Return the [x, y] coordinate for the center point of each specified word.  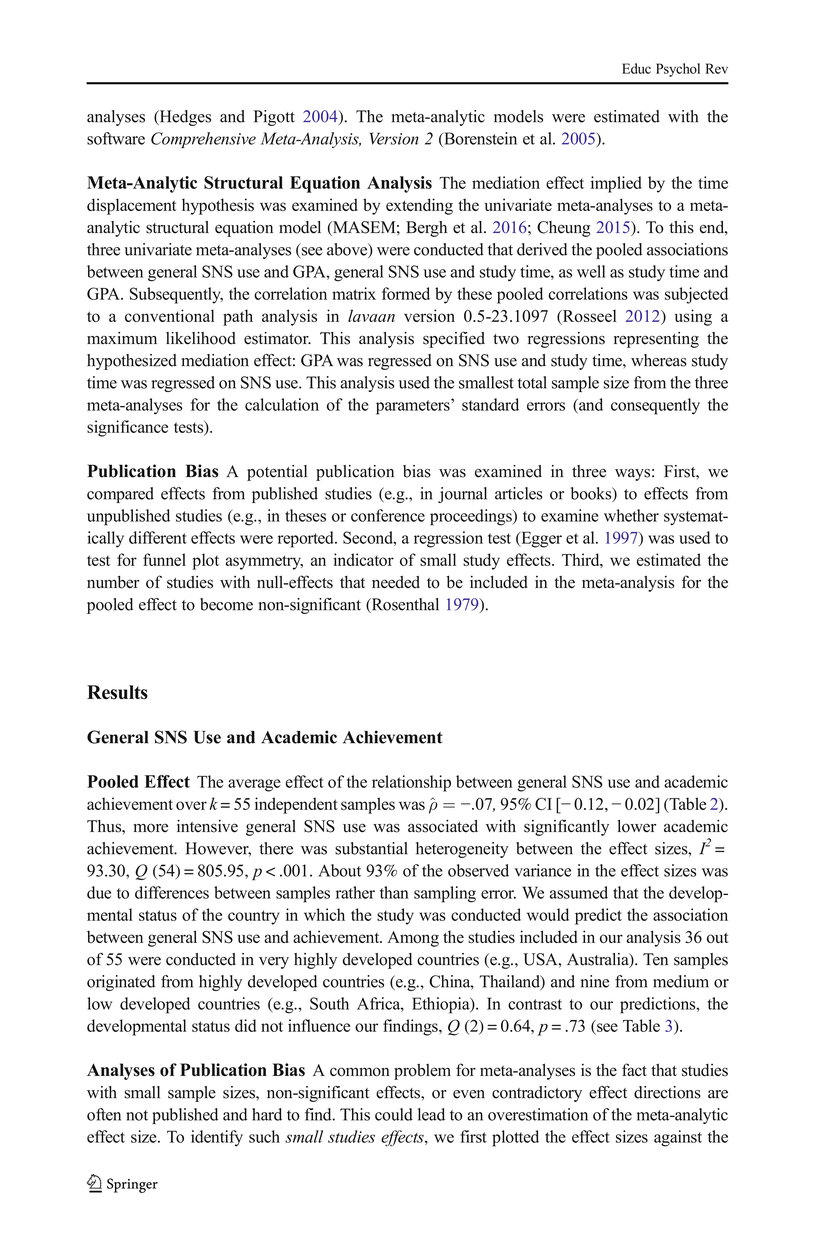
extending [419, 206]
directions [667, 1092]
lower [636, 826]
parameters [414, 407]
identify [217, 1138]
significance [127, 428]
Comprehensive [203, 140]
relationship [411, 783]
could [394, 1114]
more [151, 828]
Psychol [678, 70]
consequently [655, 406]
